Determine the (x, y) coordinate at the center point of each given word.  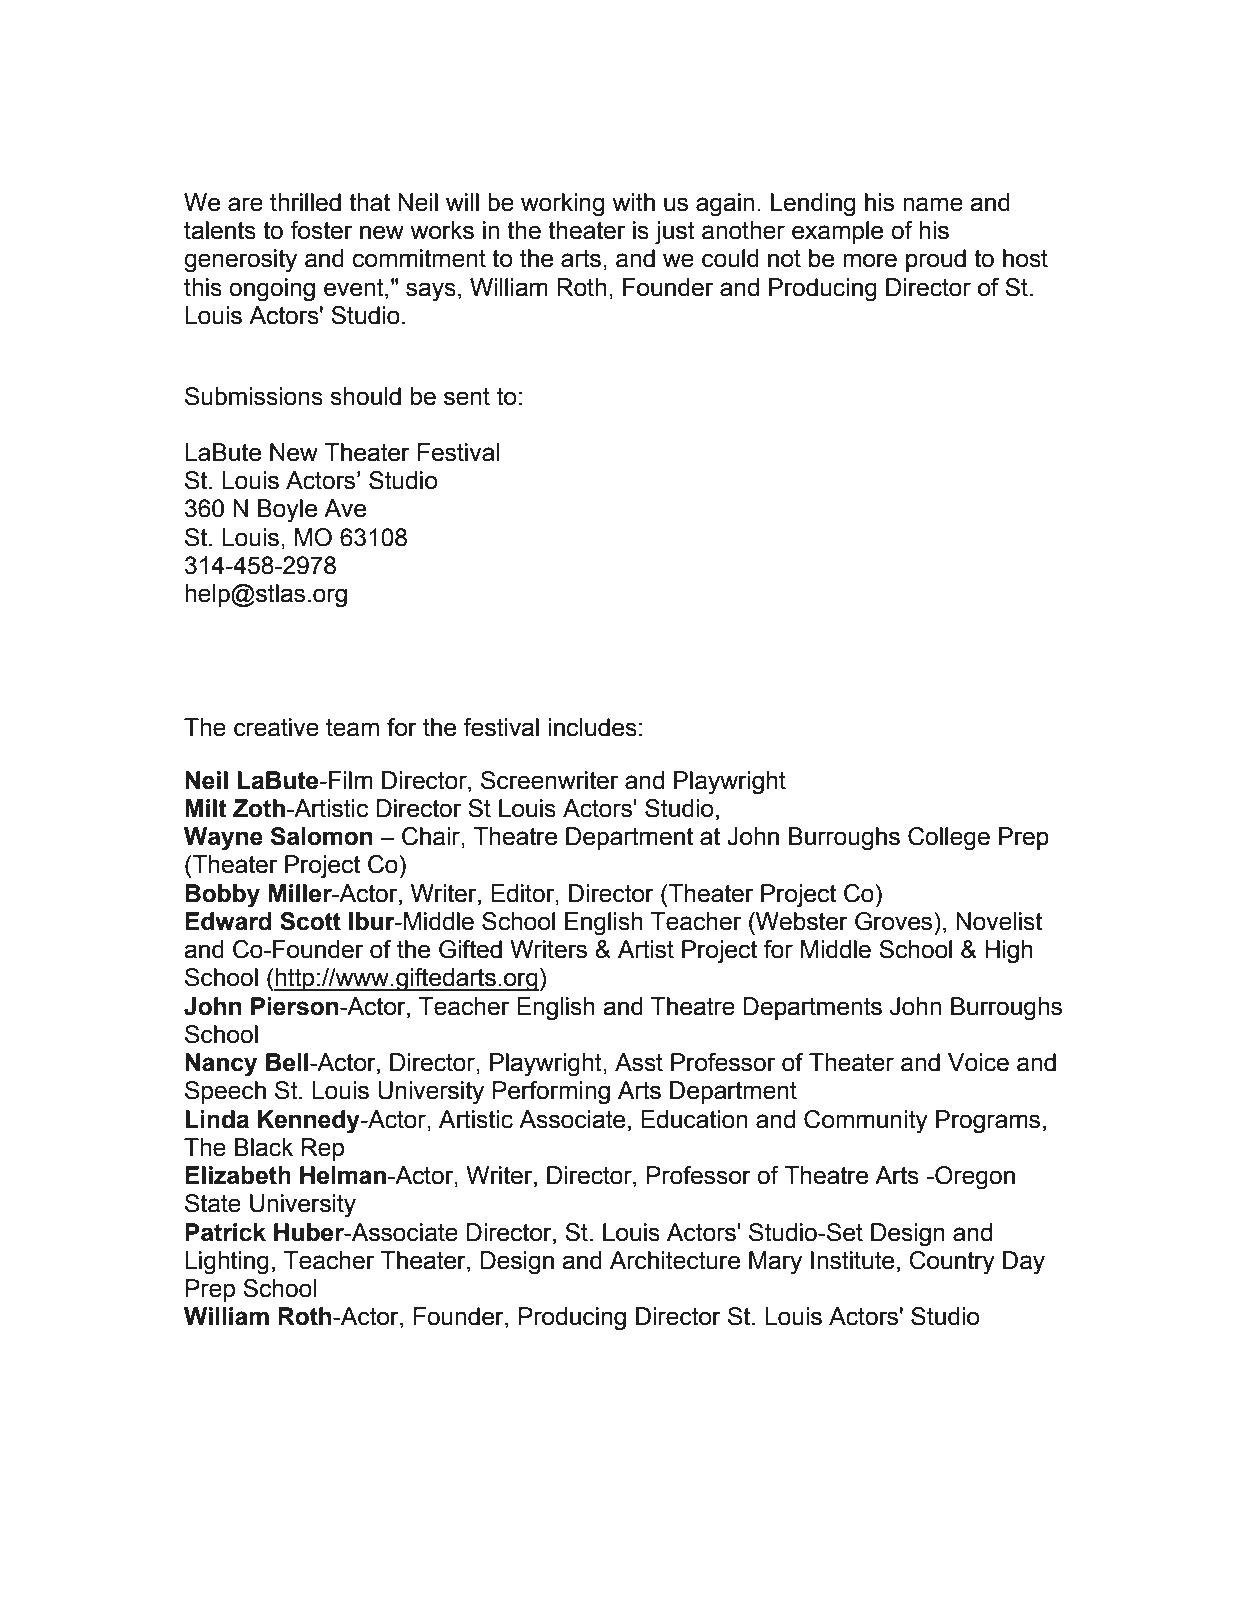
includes (592, 727)
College (949, 839)
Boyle (287, 511)
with (633, 202)
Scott (310, 921)
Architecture (675, 1260)
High (1009, 952)
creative (276, 727)
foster (321, 230)
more (870, 260)
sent (467, 397)
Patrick (225, 1232)
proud (936, 260)
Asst (639, 1062)
